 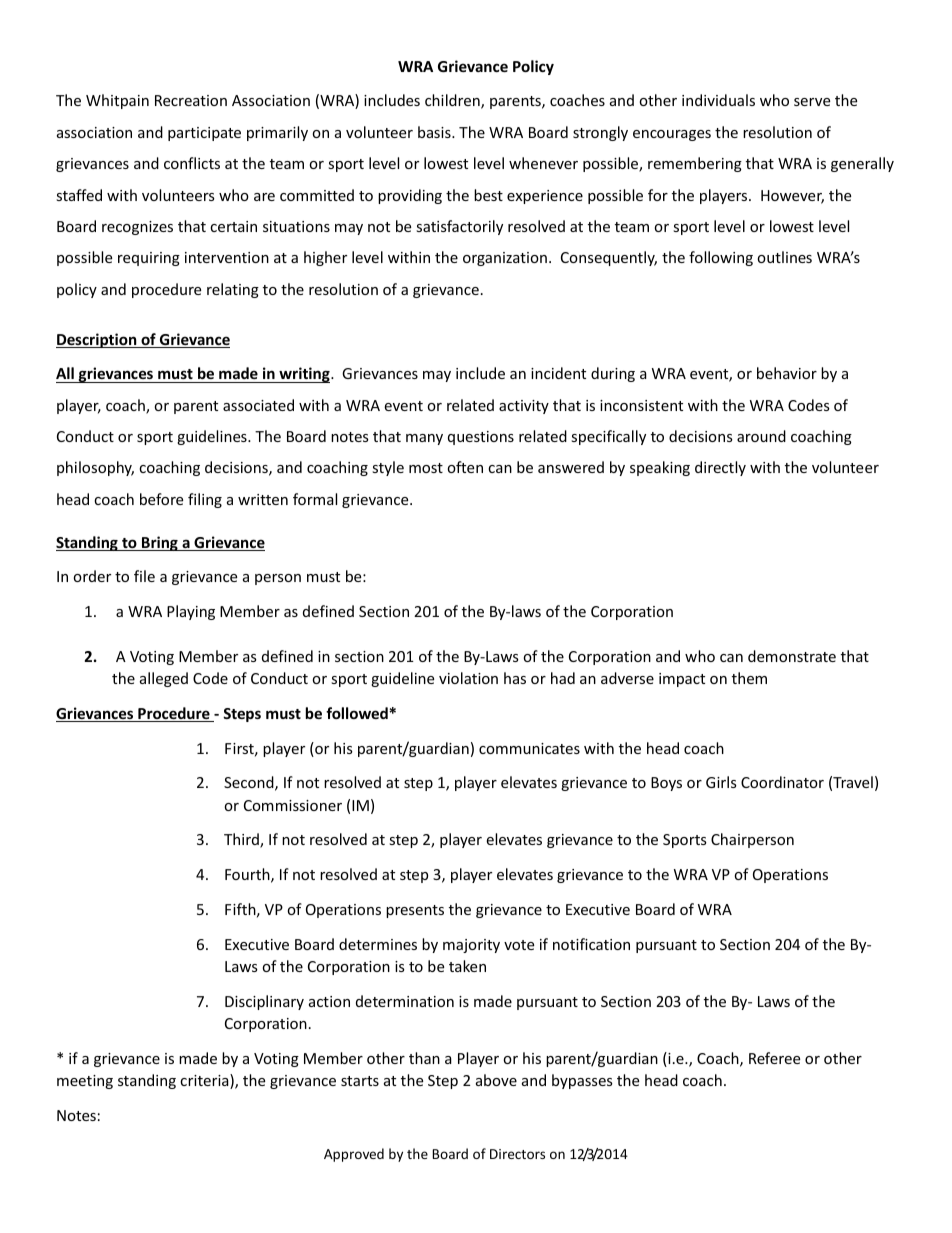 What do you see at coordinates (205, 1081) in the screenshot?
I see `criteria` at bounding box center [205, 1081].
